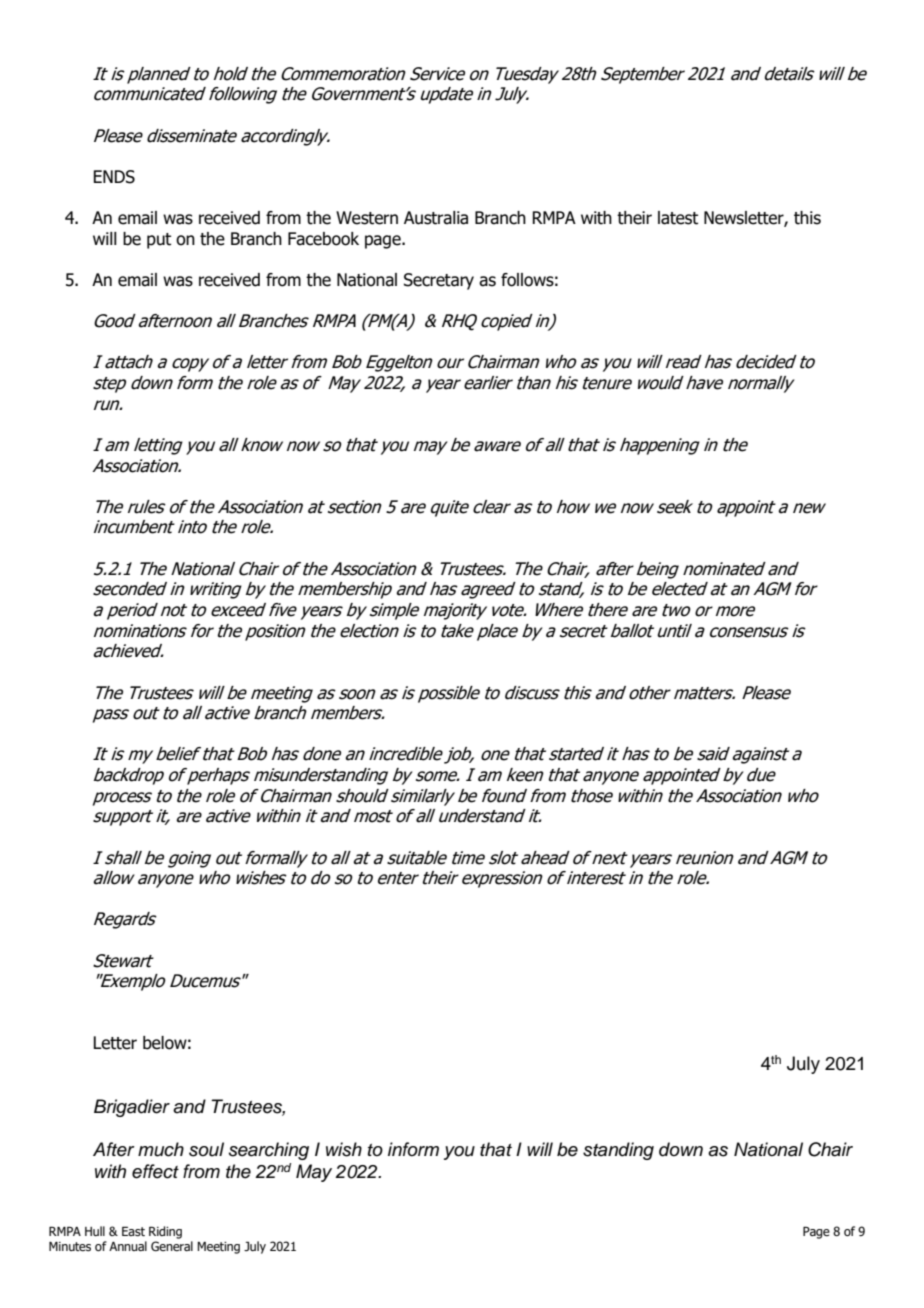 The width and height of the document is (924, 1308). I want to click on Brigadier, so click(132, 1108).
